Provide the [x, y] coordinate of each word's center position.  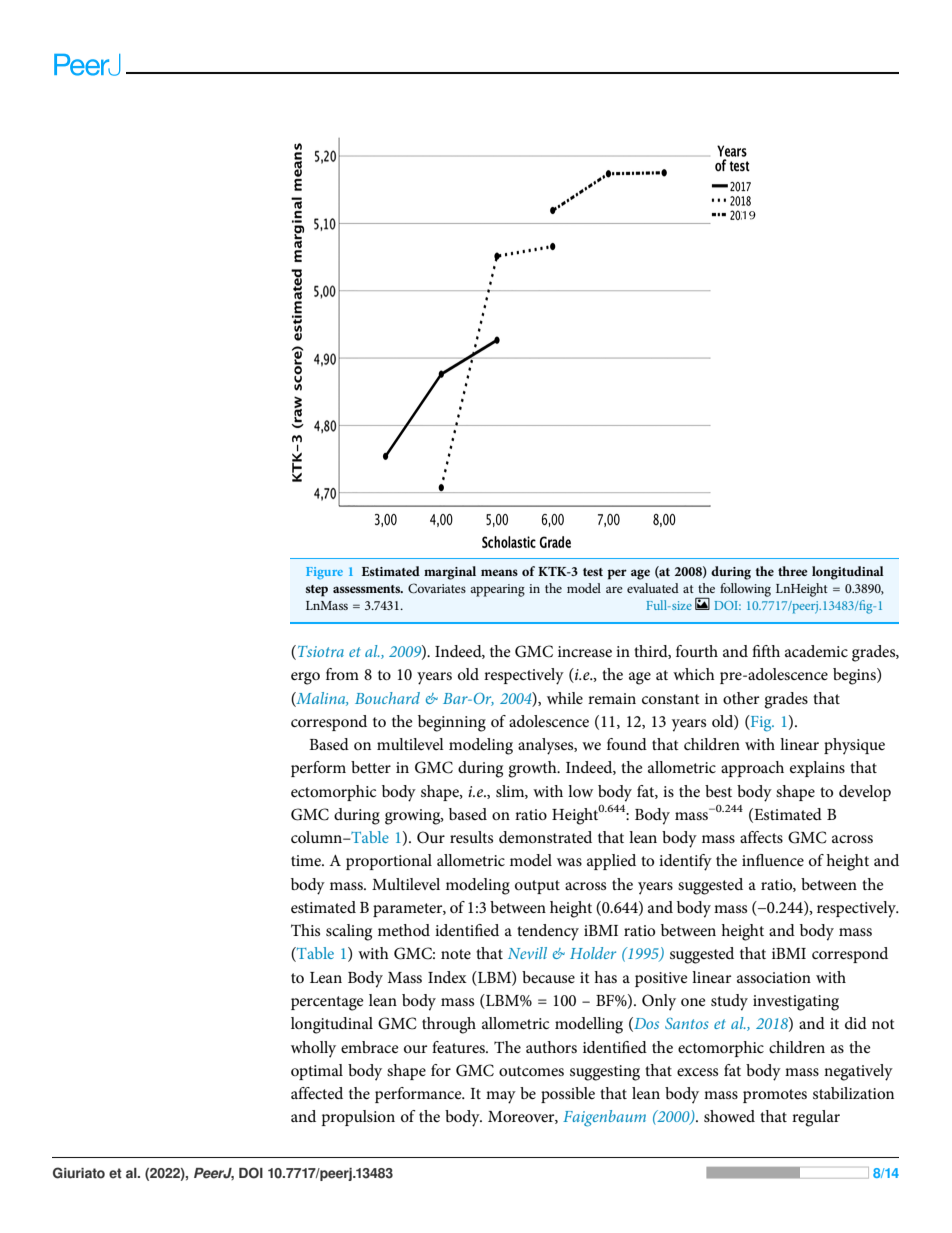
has [605, 977]
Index [447, 977]
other [741, 698]
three [793, 571]
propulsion [358, 1118]
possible [568, 1095]
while [565, 698]
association [774, 977]
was [569, 862]
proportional [389, 862]
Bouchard [387, 698]
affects [761, 837]
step [317, 591]
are [614, 590]
